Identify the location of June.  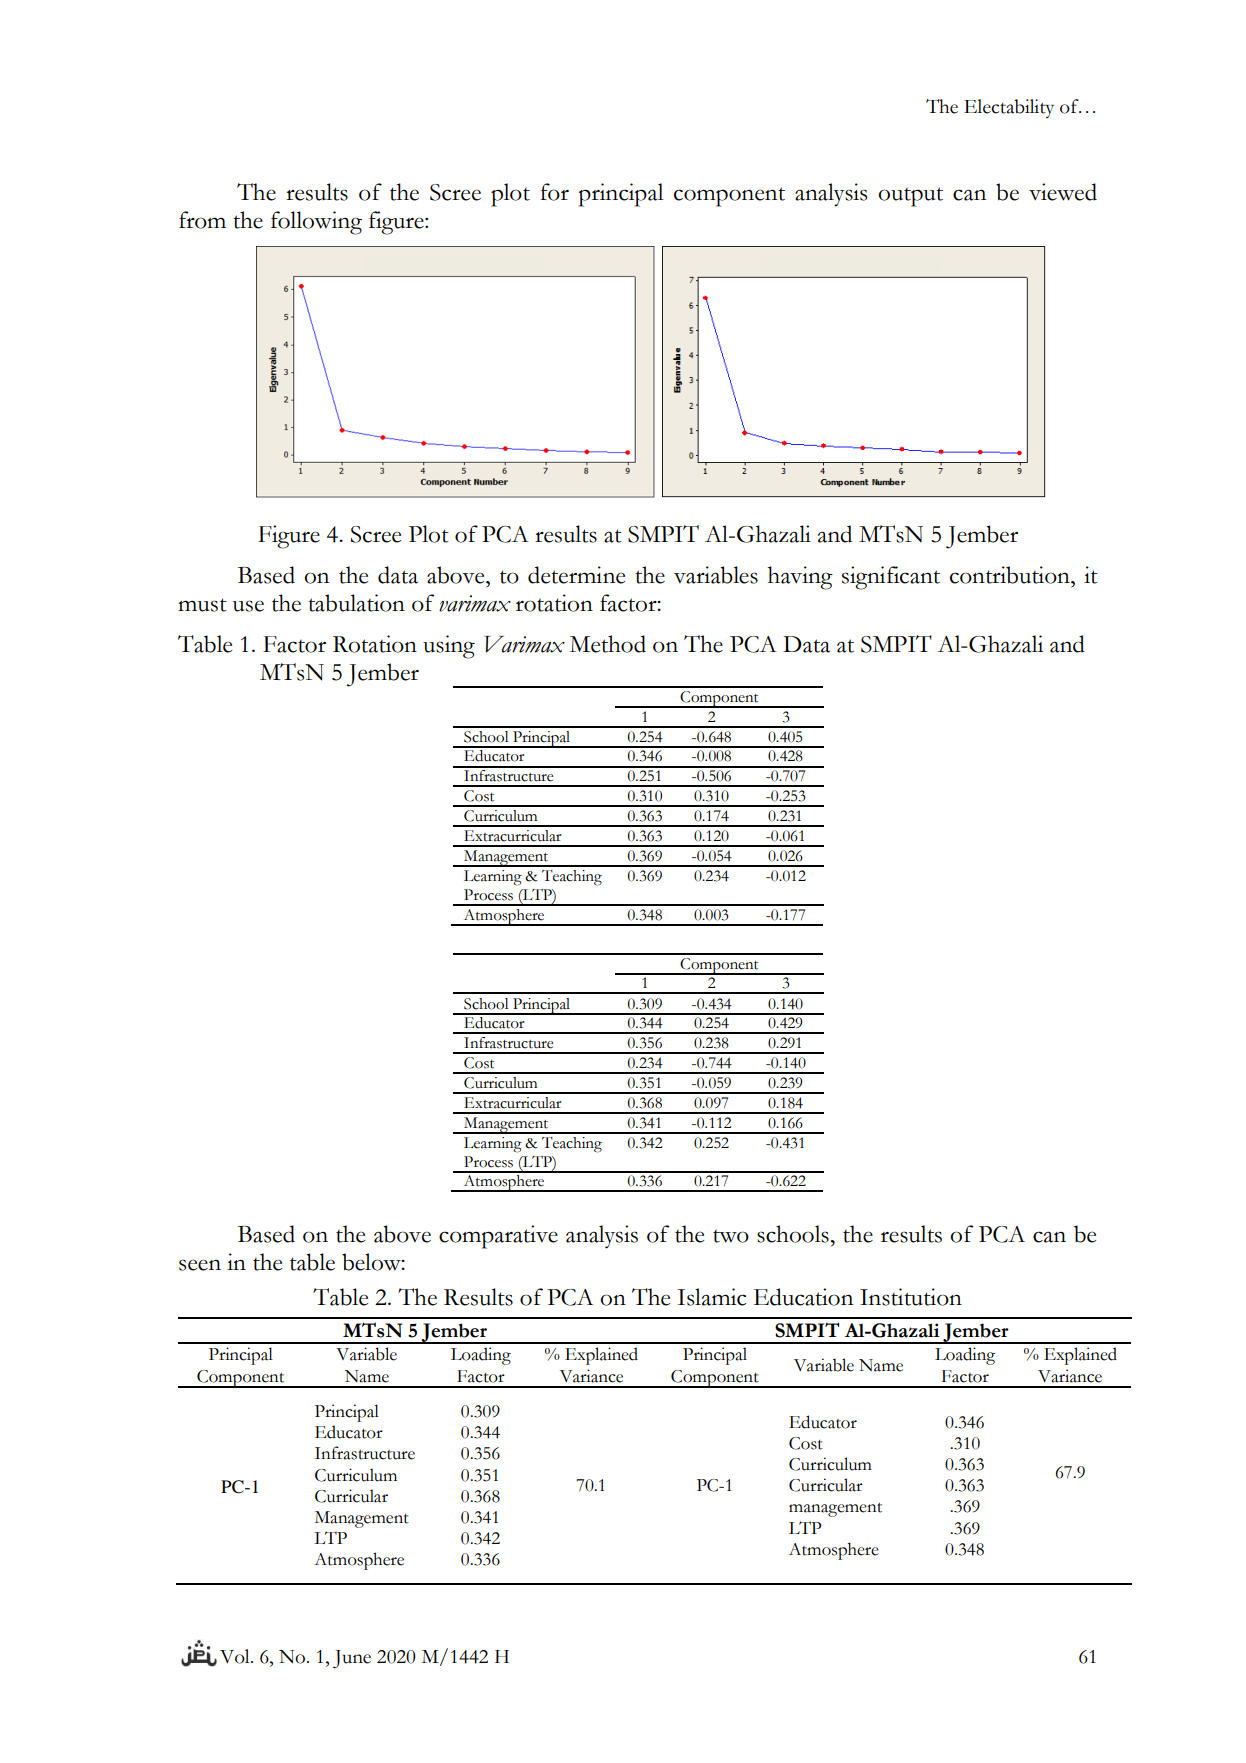
(352, 1659).
